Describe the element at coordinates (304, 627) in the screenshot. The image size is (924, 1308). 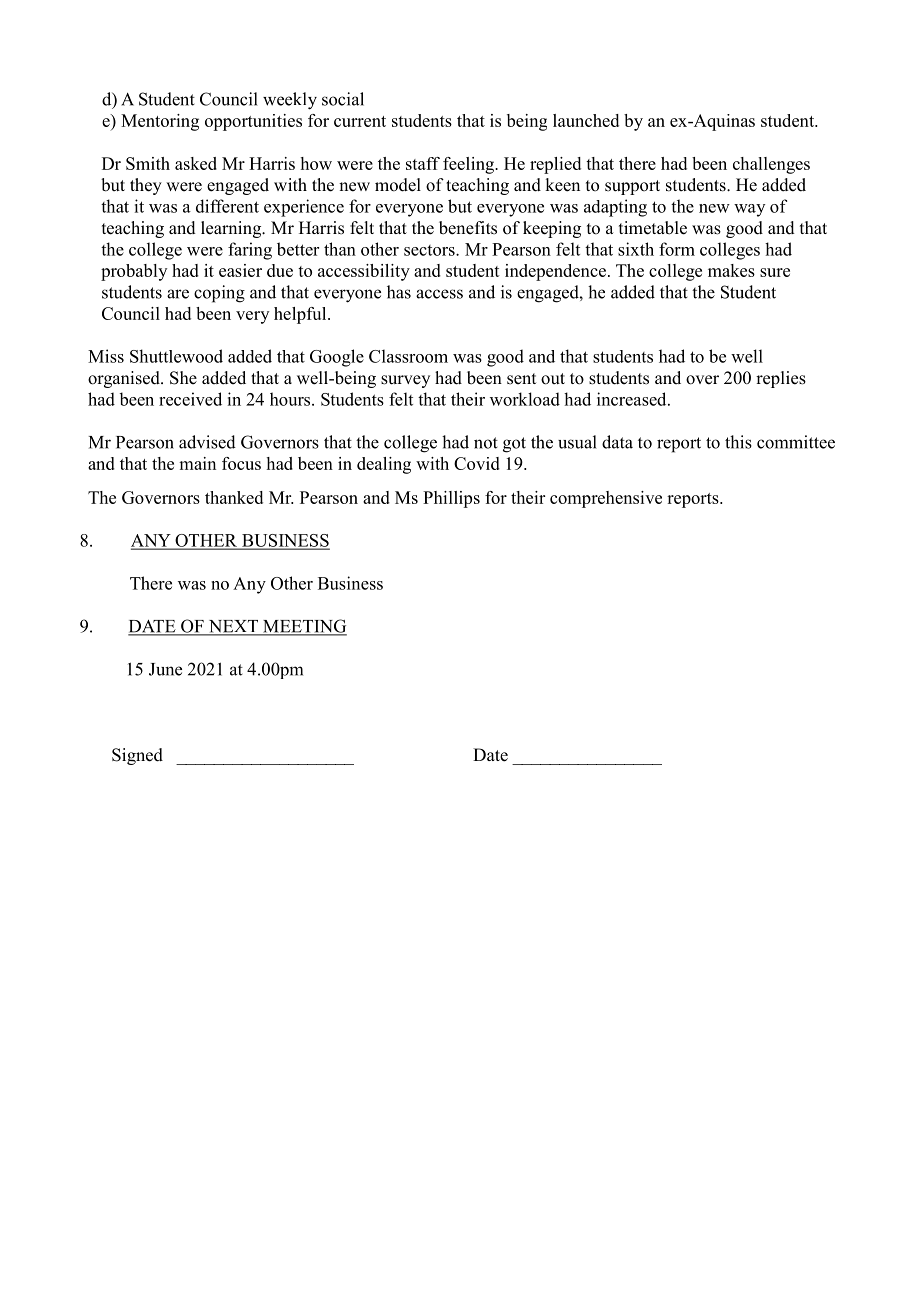
I see `MEETING` at that location.
